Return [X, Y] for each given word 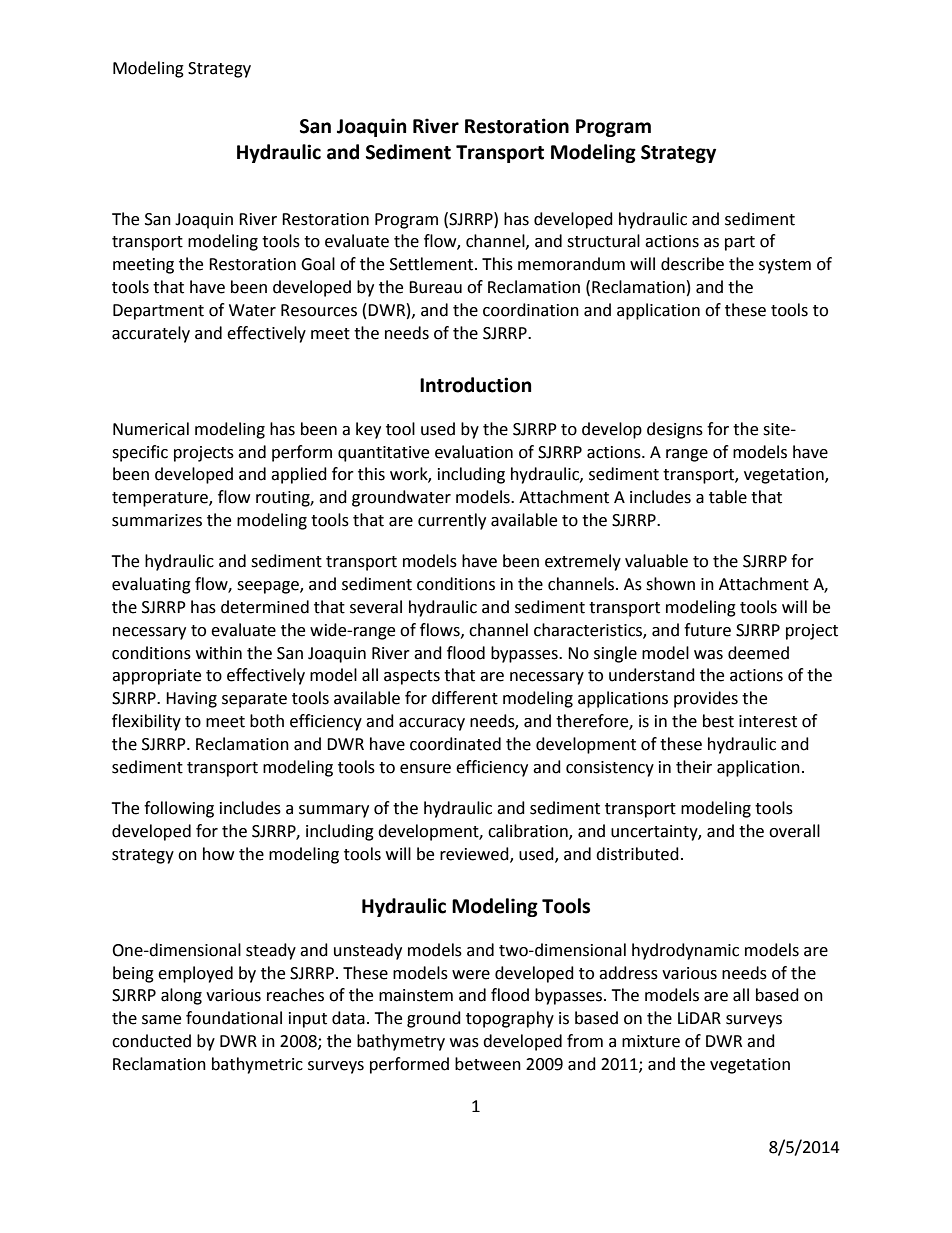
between [488, 1064]
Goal [318, 264]
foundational [234, 1018]
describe [692, 264]
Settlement [433, 264]
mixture [651, 1041]
